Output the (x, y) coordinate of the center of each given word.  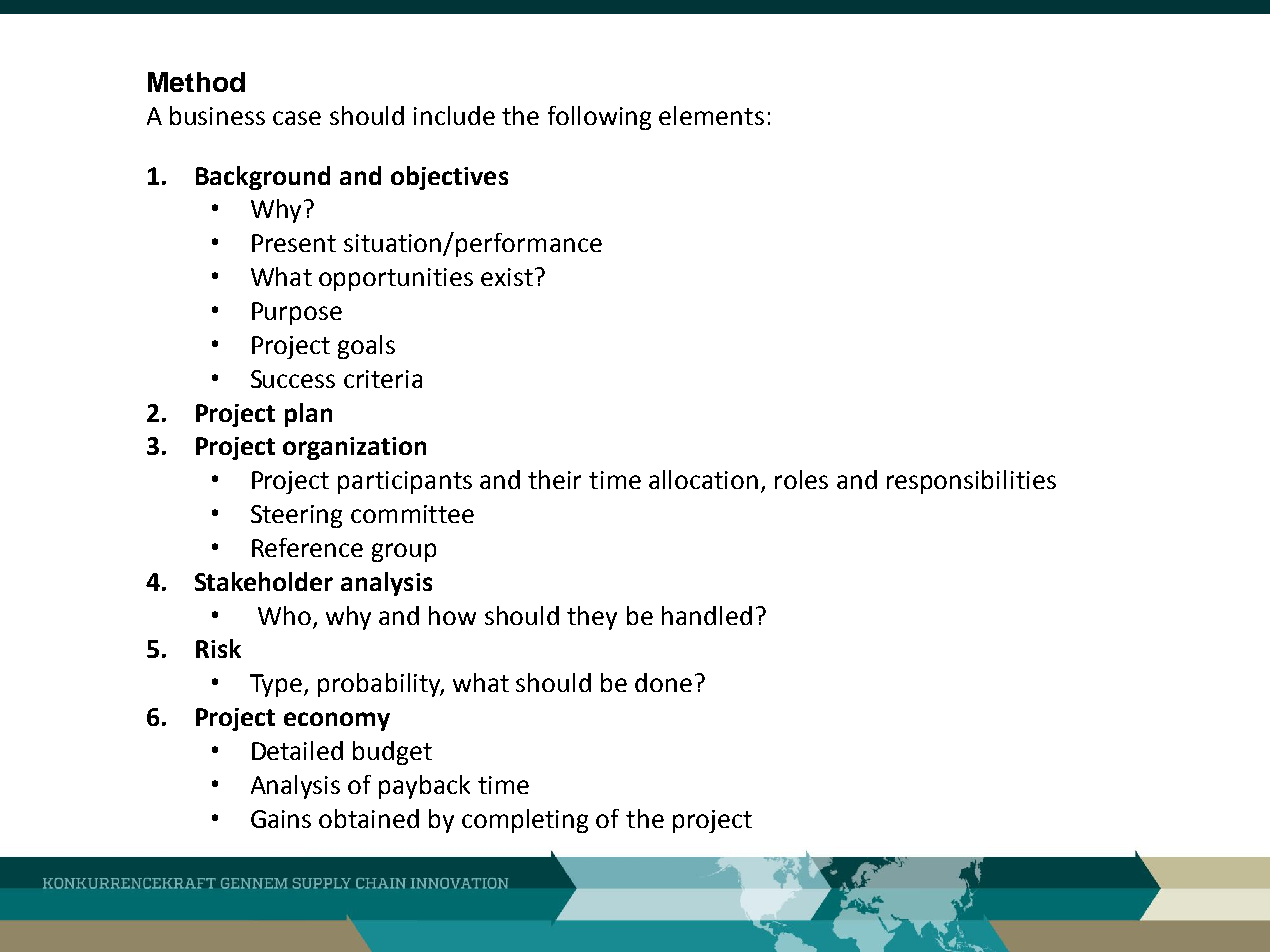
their (554, 479)
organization (354, 448)
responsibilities (971, 482)
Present (294, 243)
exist (507, 277)
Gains (281, 819)
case (297, 118)
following (599, 118)
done (663, 682)
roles (801, 479)
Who (284, 615)
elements (711, 115)
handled (707, 615)
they (592, 618)
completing (525, 821)
